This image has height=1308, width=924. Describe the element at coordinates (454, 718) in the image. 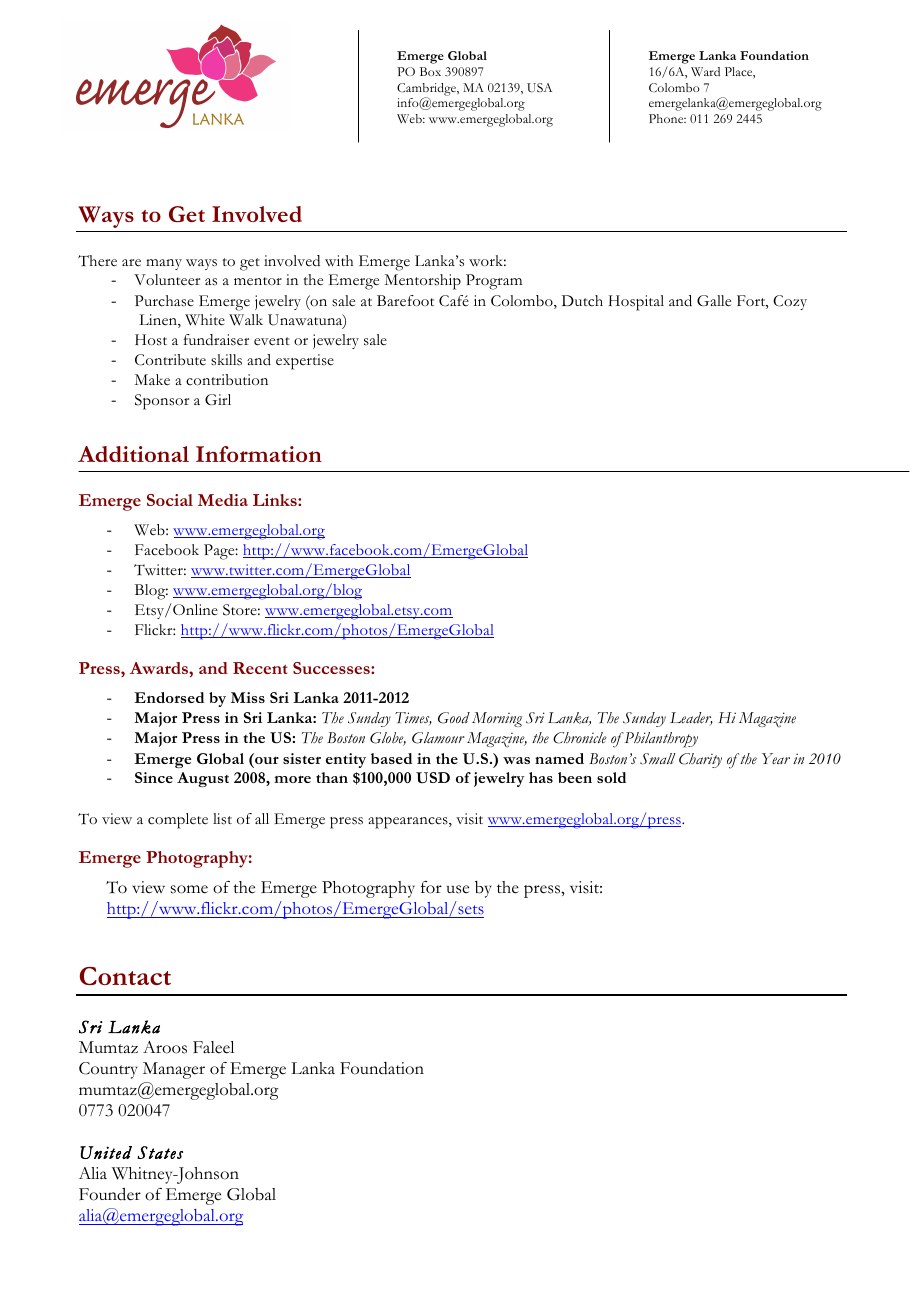

I see `Good` at that location.
